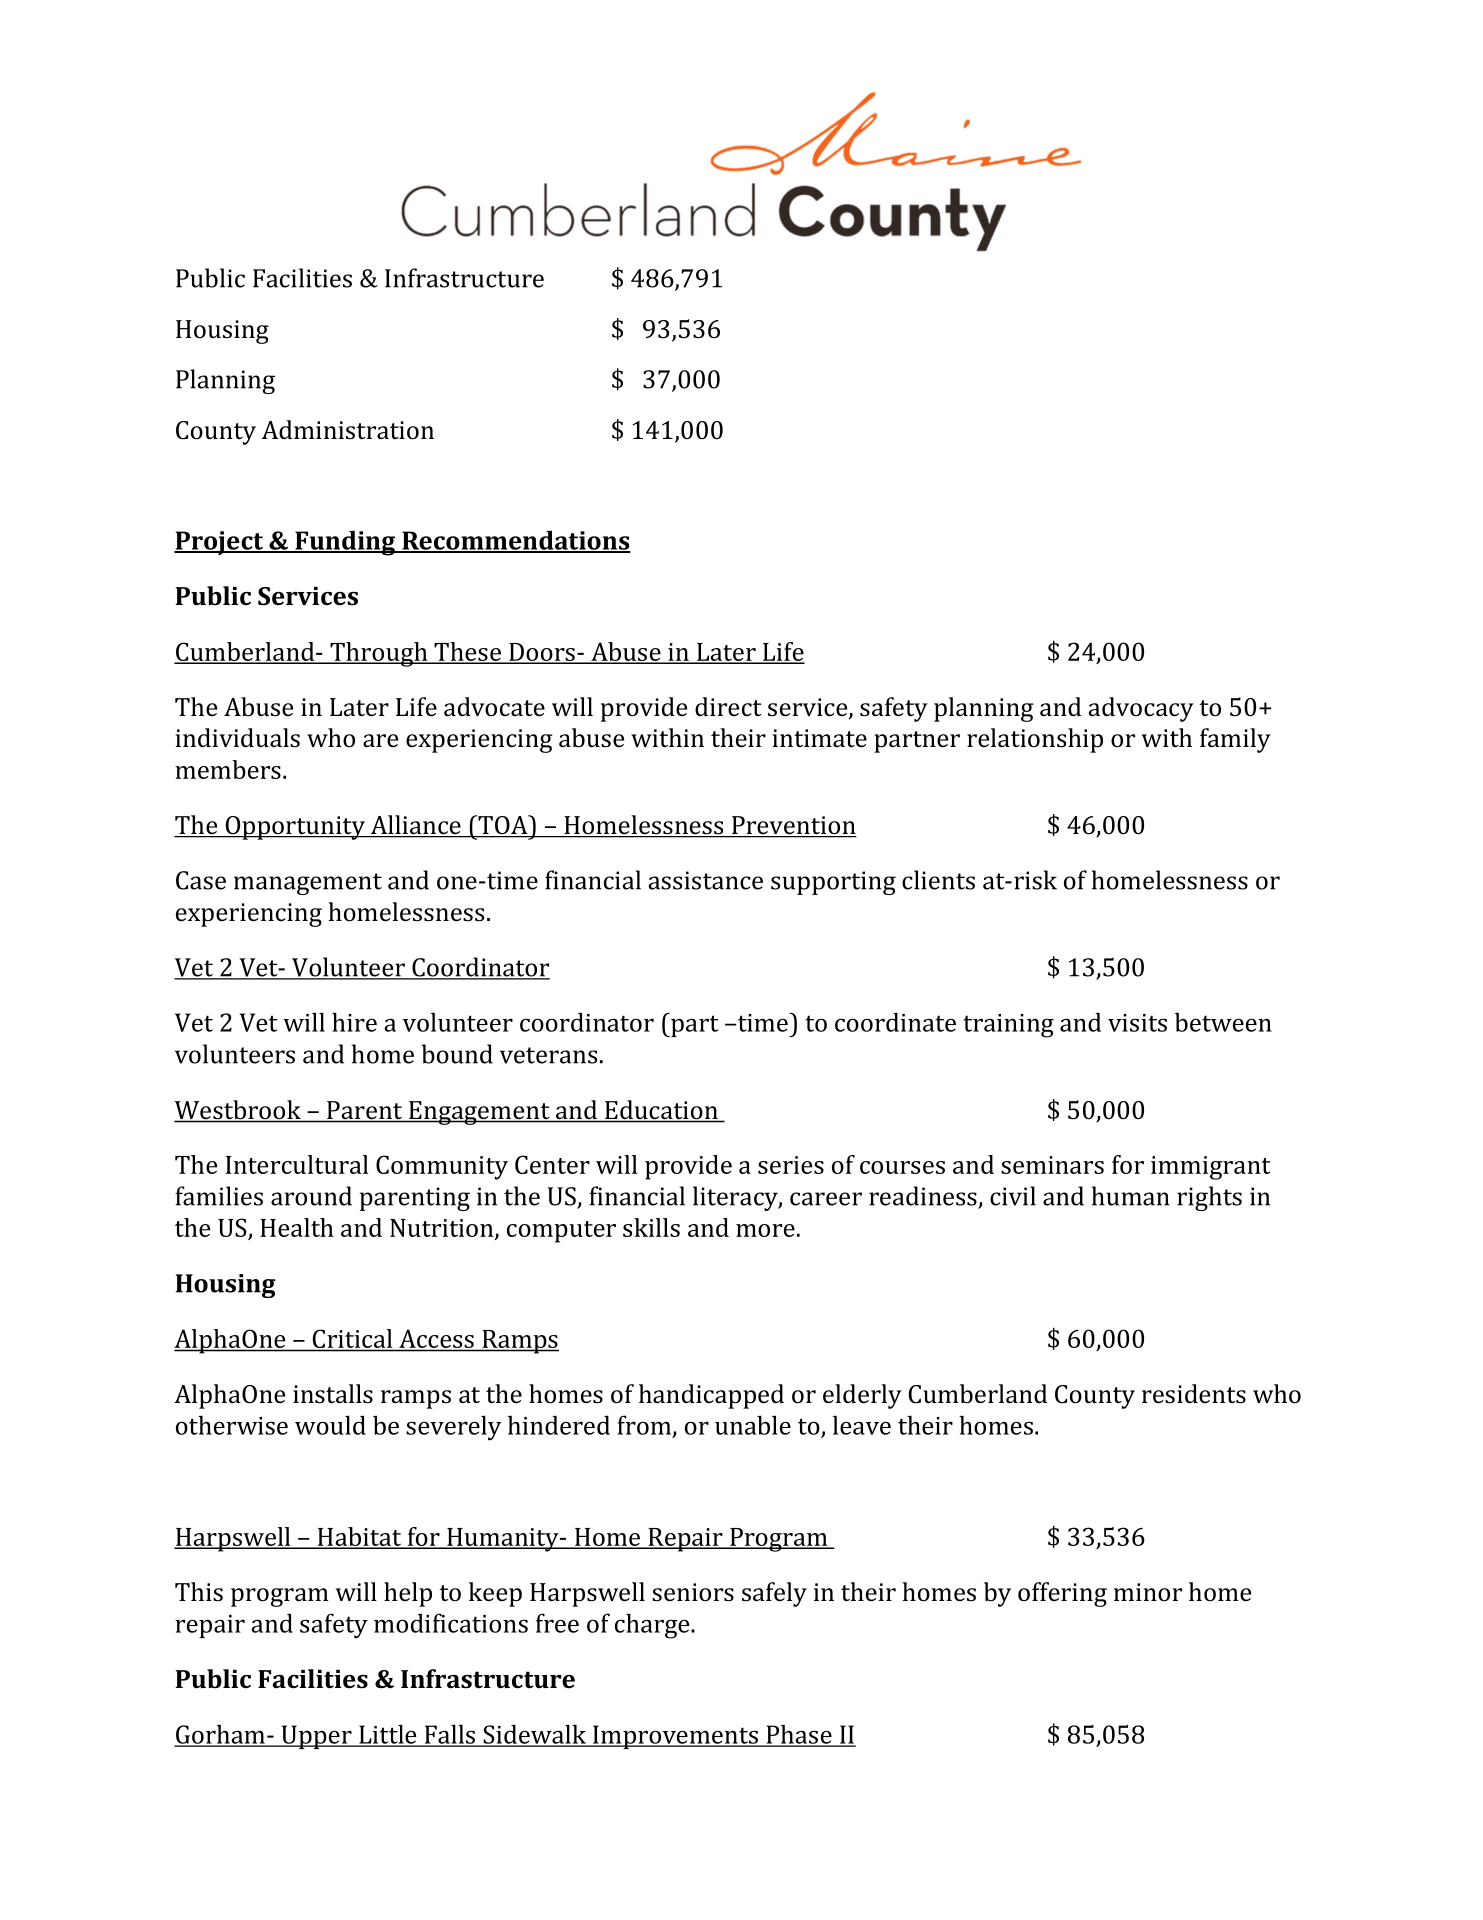 The width and height of the page is (1483, 1920). Describe the element at coordinates (1141, 709) in the page. I see `advocacy` at that location.
